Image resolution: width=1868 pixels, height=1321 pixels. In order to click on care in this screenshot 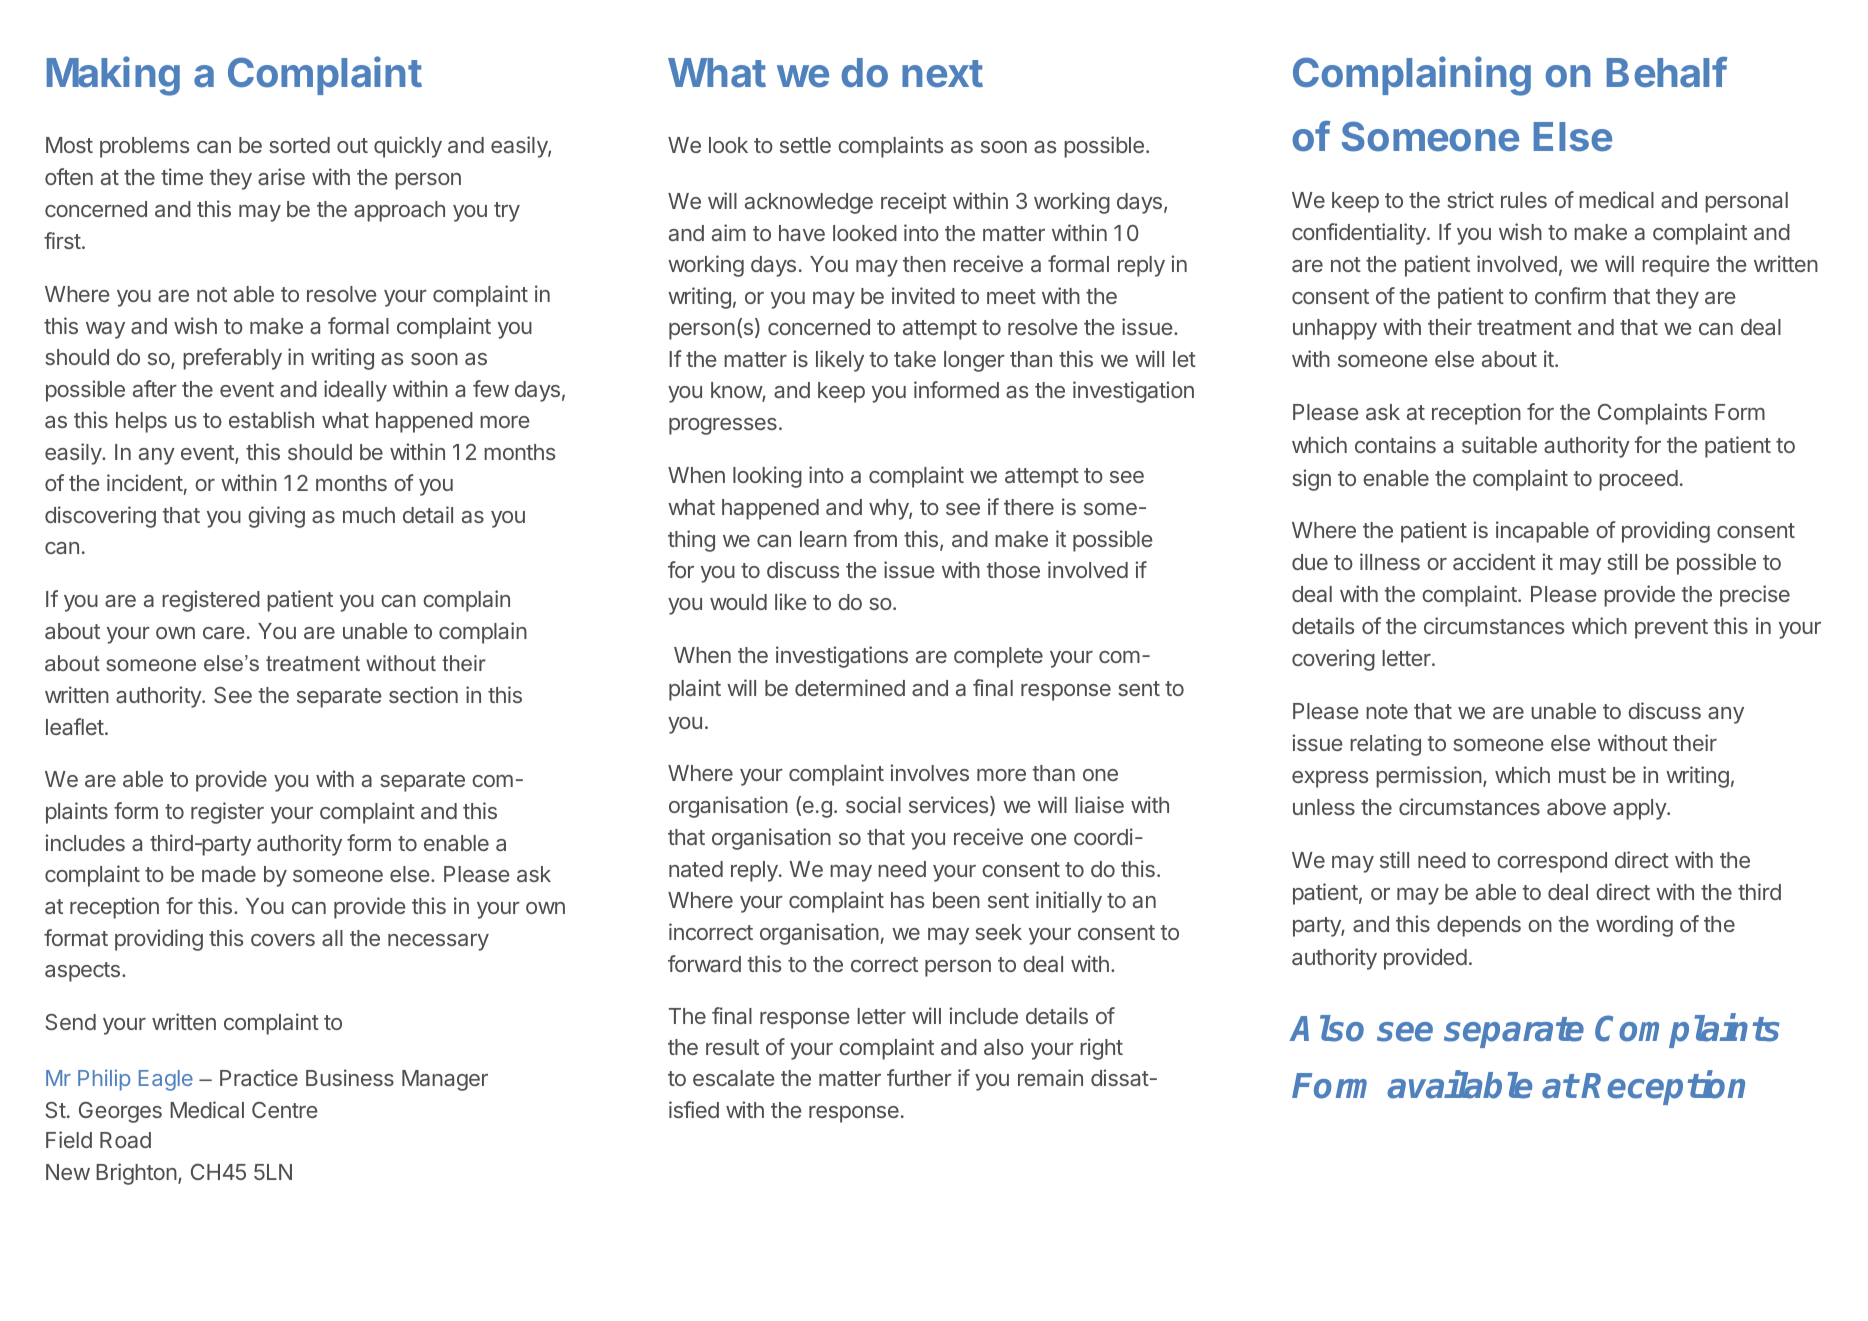, I will do `click(224, 633)`.
